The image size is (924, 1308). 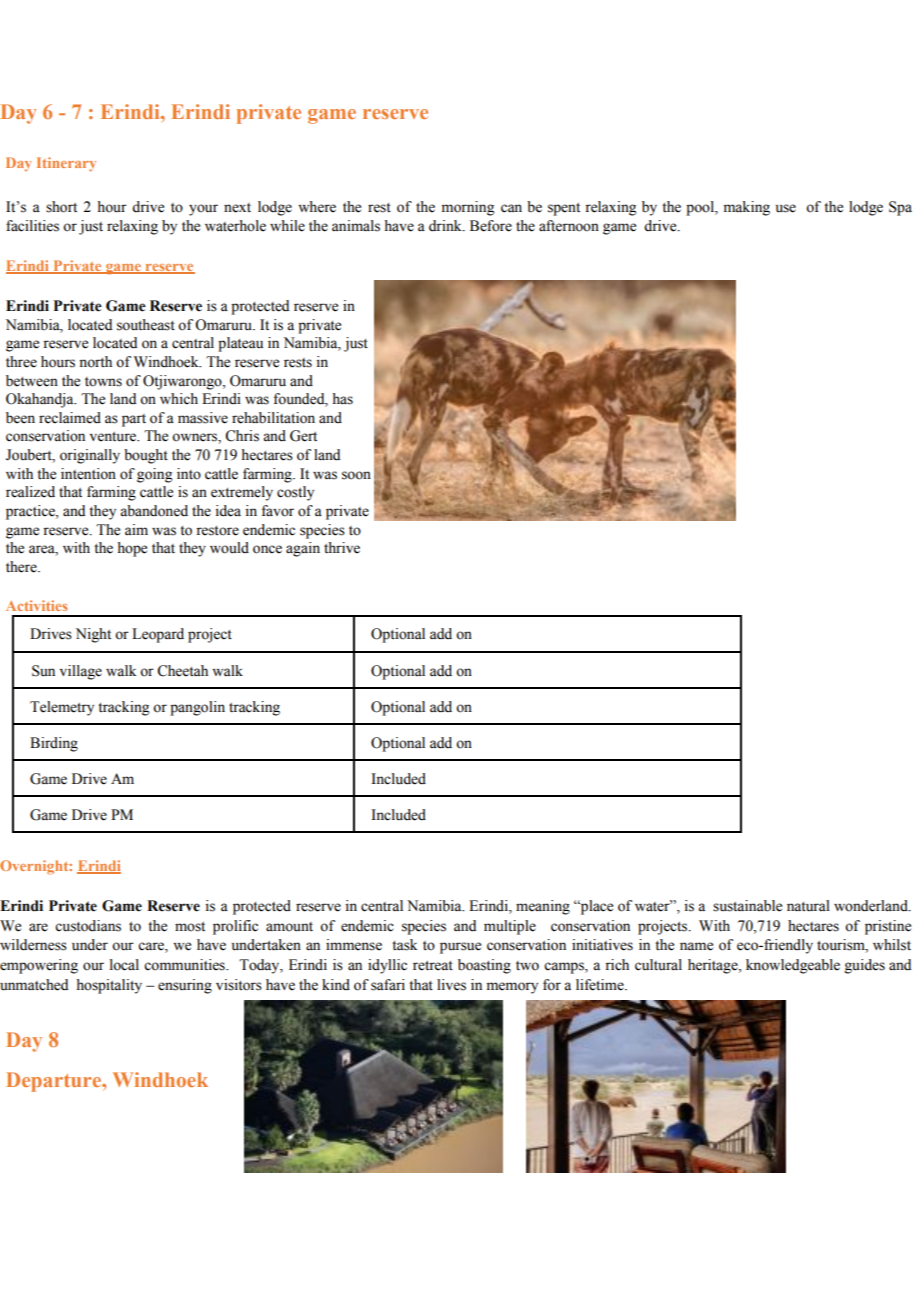 What do you see at coordinates (786, 208) in the image?
I see `use` at bounding box center [786, 208].
